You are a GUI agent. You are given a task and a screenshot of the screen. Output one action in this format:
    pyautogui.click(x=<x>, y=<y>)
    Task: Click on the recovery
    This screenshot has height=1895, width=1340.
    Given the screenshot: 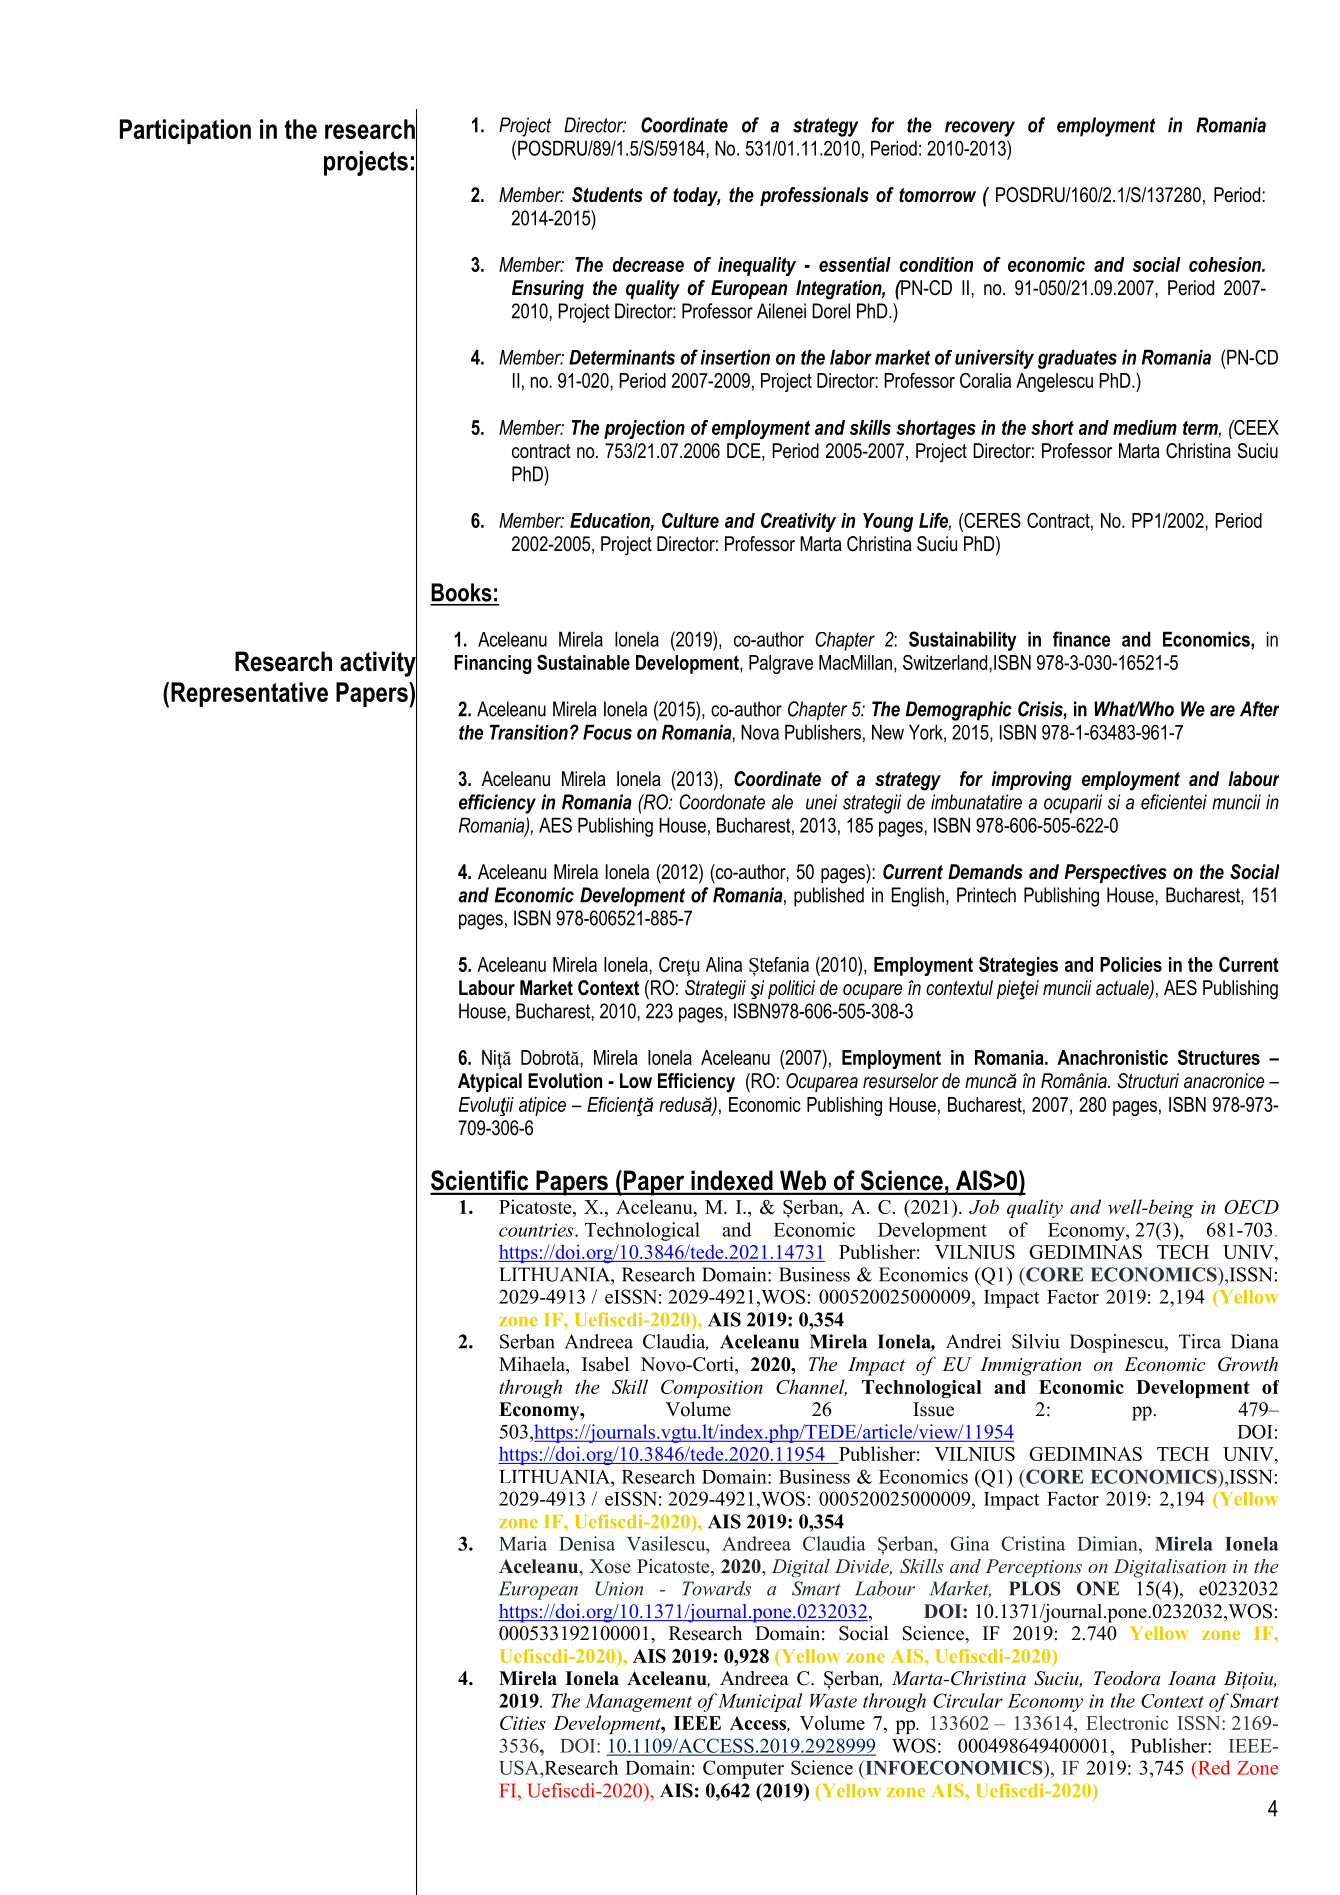 What is the action you would take?
    pyautogui.click(x=980, y=129)
